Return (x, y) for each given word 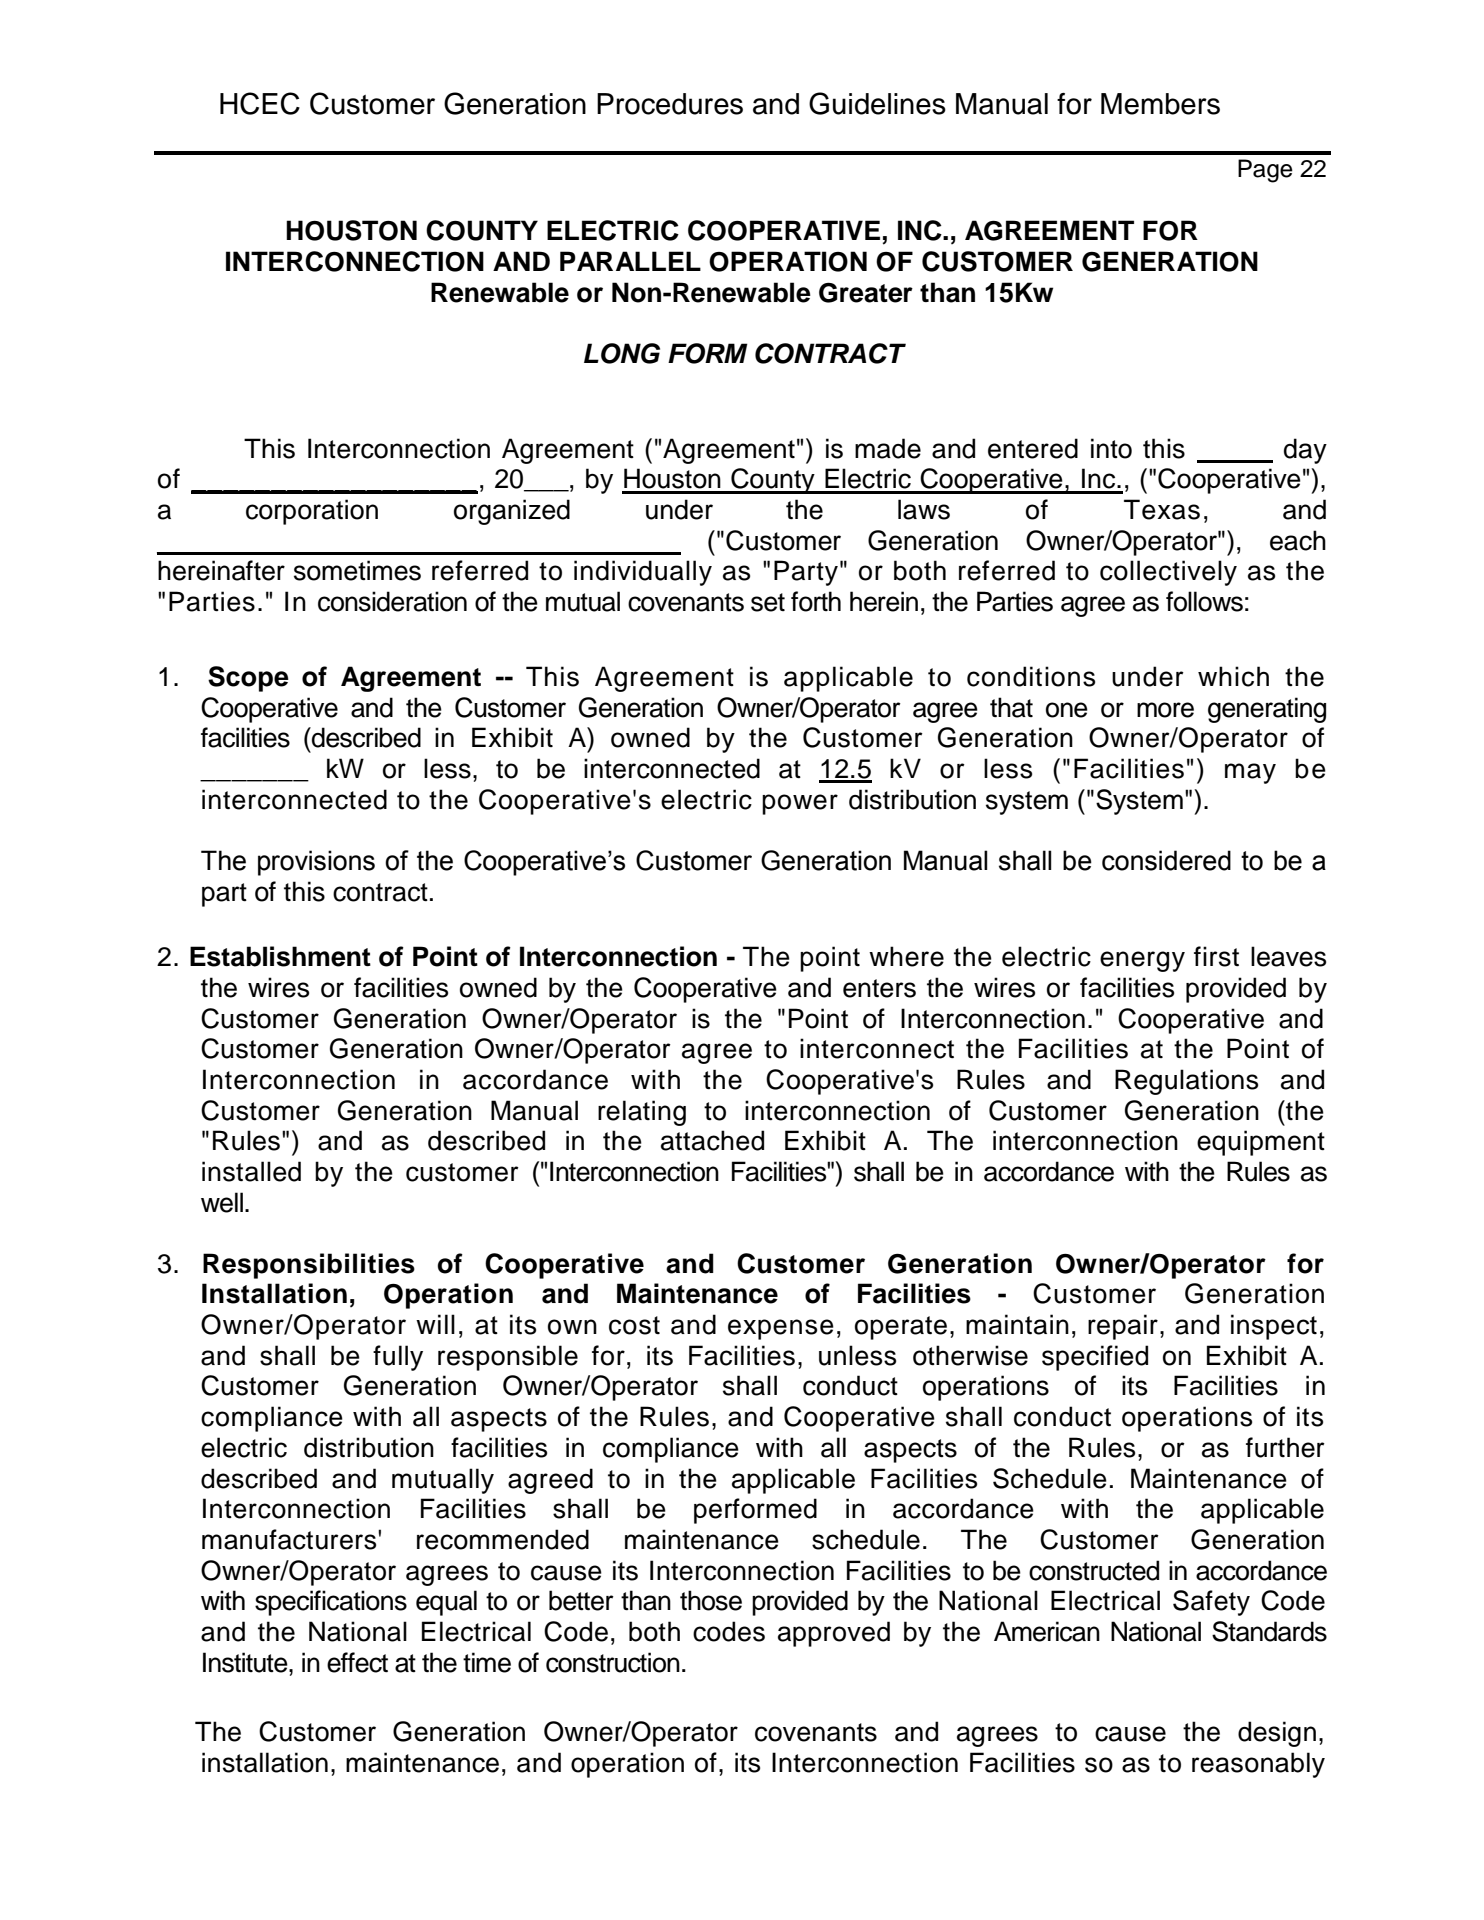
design (1277, 1734)
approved (834, 1634)
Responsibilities (309, 1266)
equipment (1261, 1143)
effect (357, 1662)
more (1165, 710)
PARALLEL (630, 261)
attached (712, 1140)
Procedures (670, 104)
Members (1160, 104)
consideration (392, 601)
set (768, 602)
